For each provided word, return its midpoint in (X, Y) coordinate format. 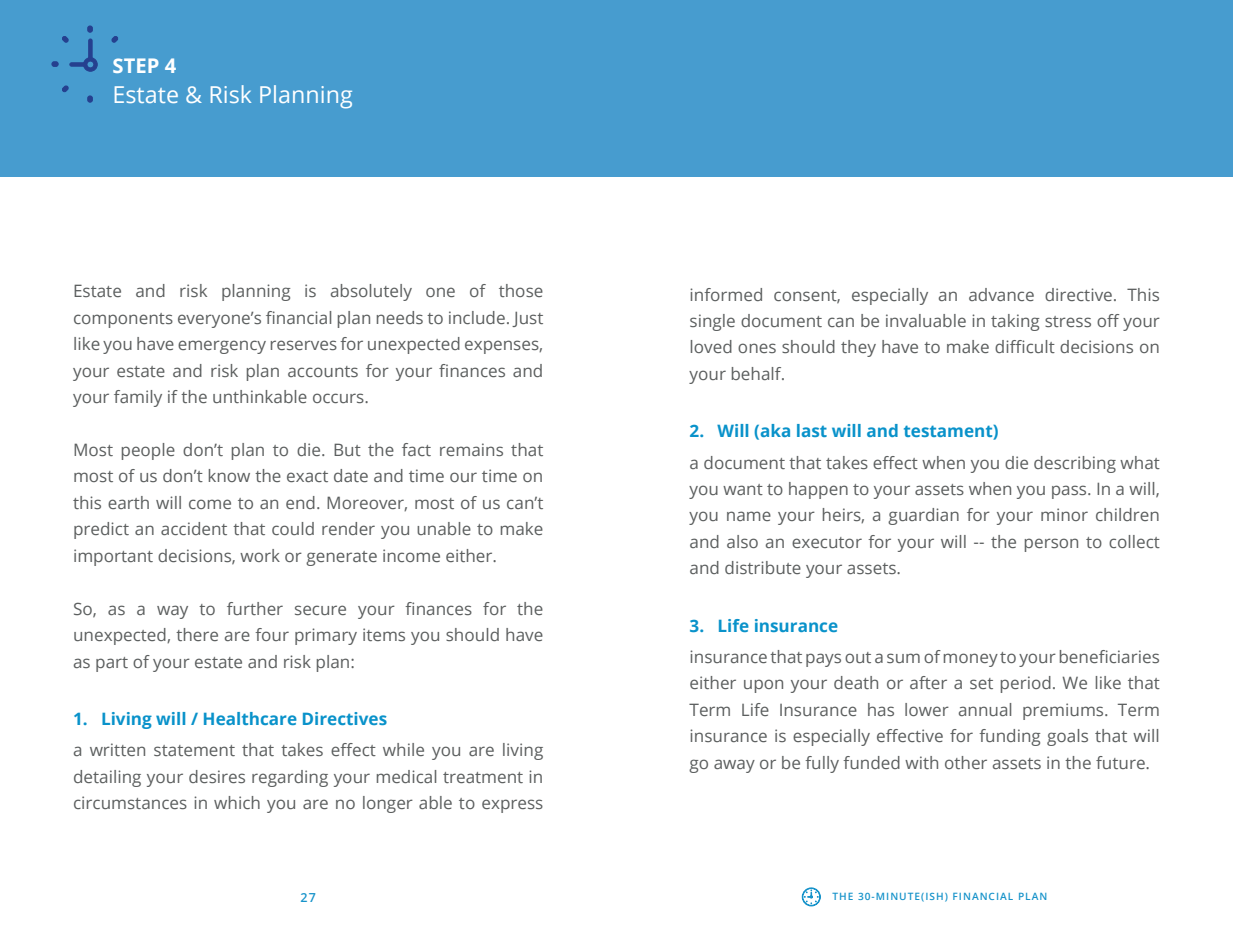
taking (1015, 322)
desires (217, 776)
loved (711, 346)
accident (194, 528)
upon (763, 686)
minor (1064, 514)
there (197, 634)
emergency (222, 347)
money (971, 660)
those (521, 290)
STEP (136, 65)
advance (1001, 294)
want (743, 489)
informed (726, 294)
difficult (1025, 346)
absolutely (371, 292)
